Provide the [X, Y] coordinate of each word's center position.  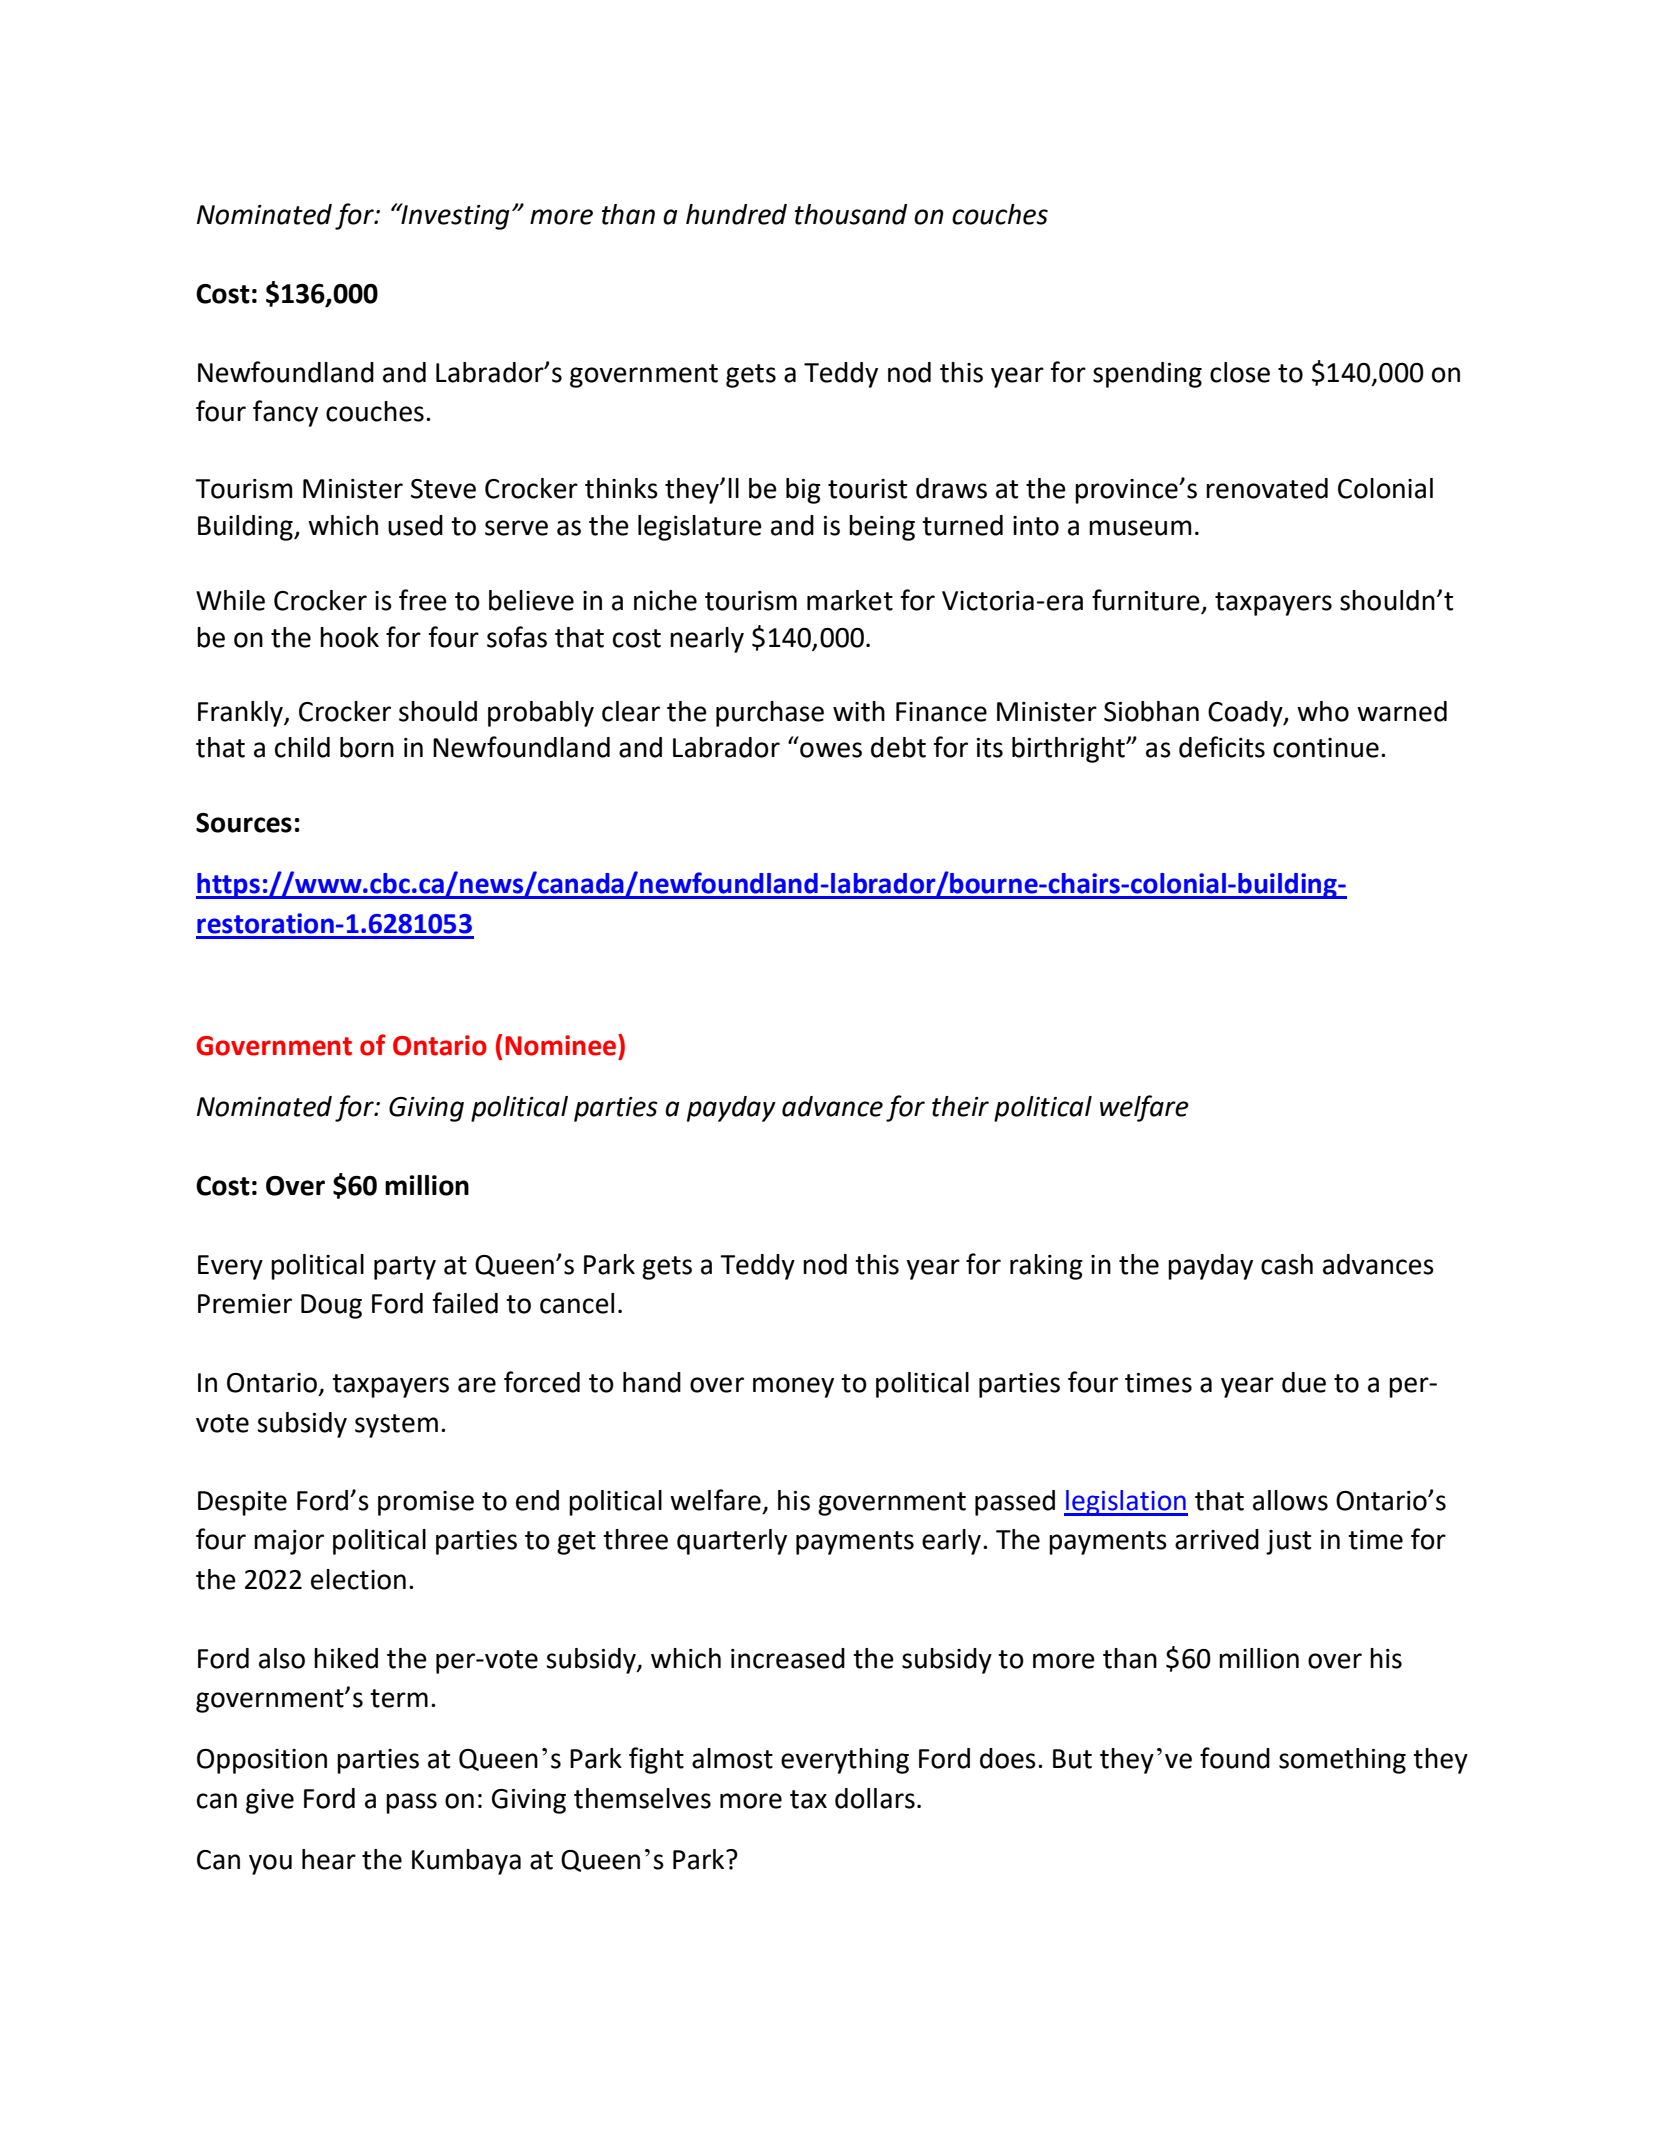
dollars [875, 1798]
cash [1287, 1264]
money [793, 1387]
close [1240, 372]
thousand [851, 214]
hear [329, 1859]
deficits [1222, 747]
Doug [331, 1306]
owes [831, 750]
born [367, 747]
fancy [285, 413]
